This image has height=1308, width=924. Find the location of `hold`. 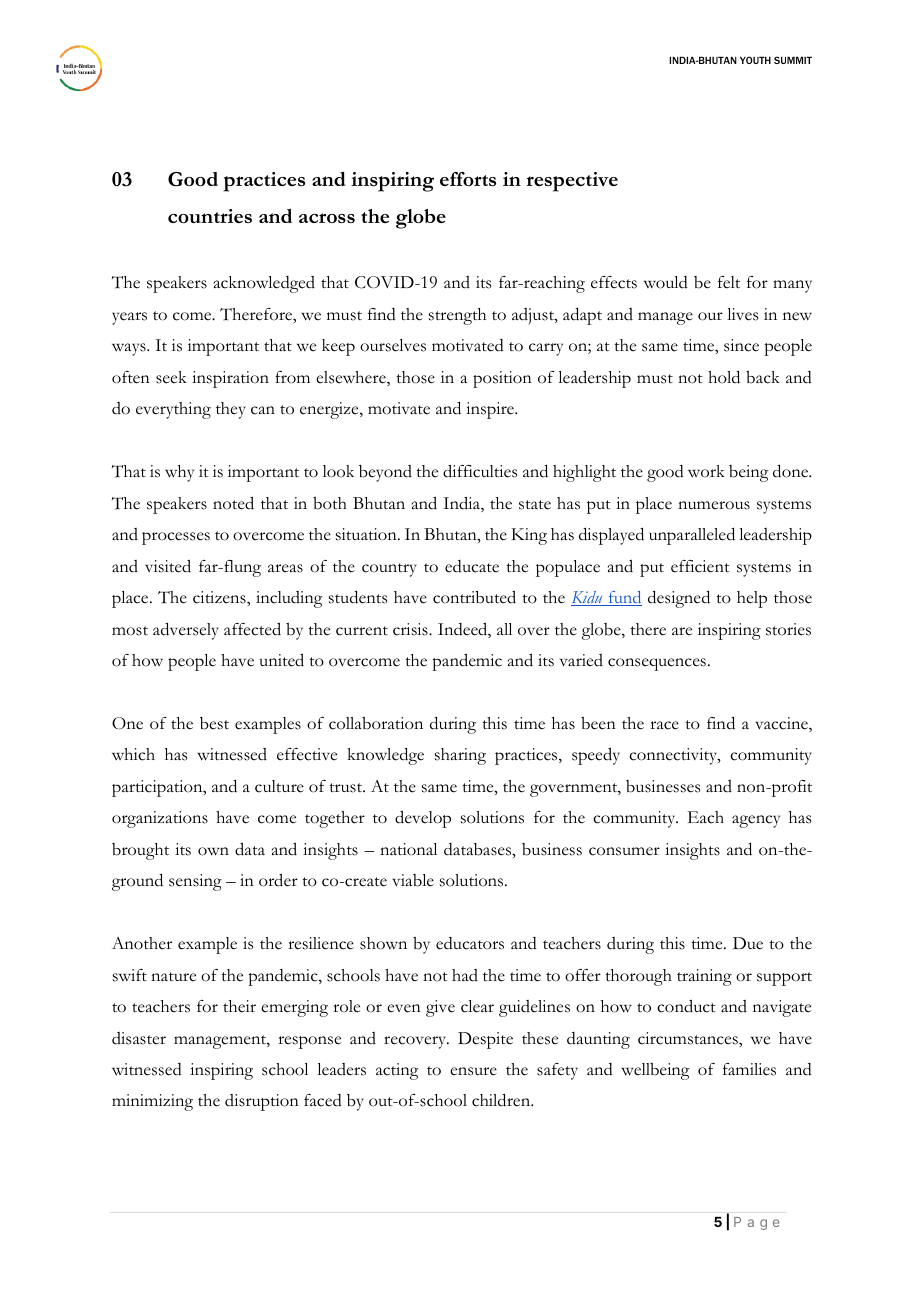

hold is located at coordinates (724, 377).
